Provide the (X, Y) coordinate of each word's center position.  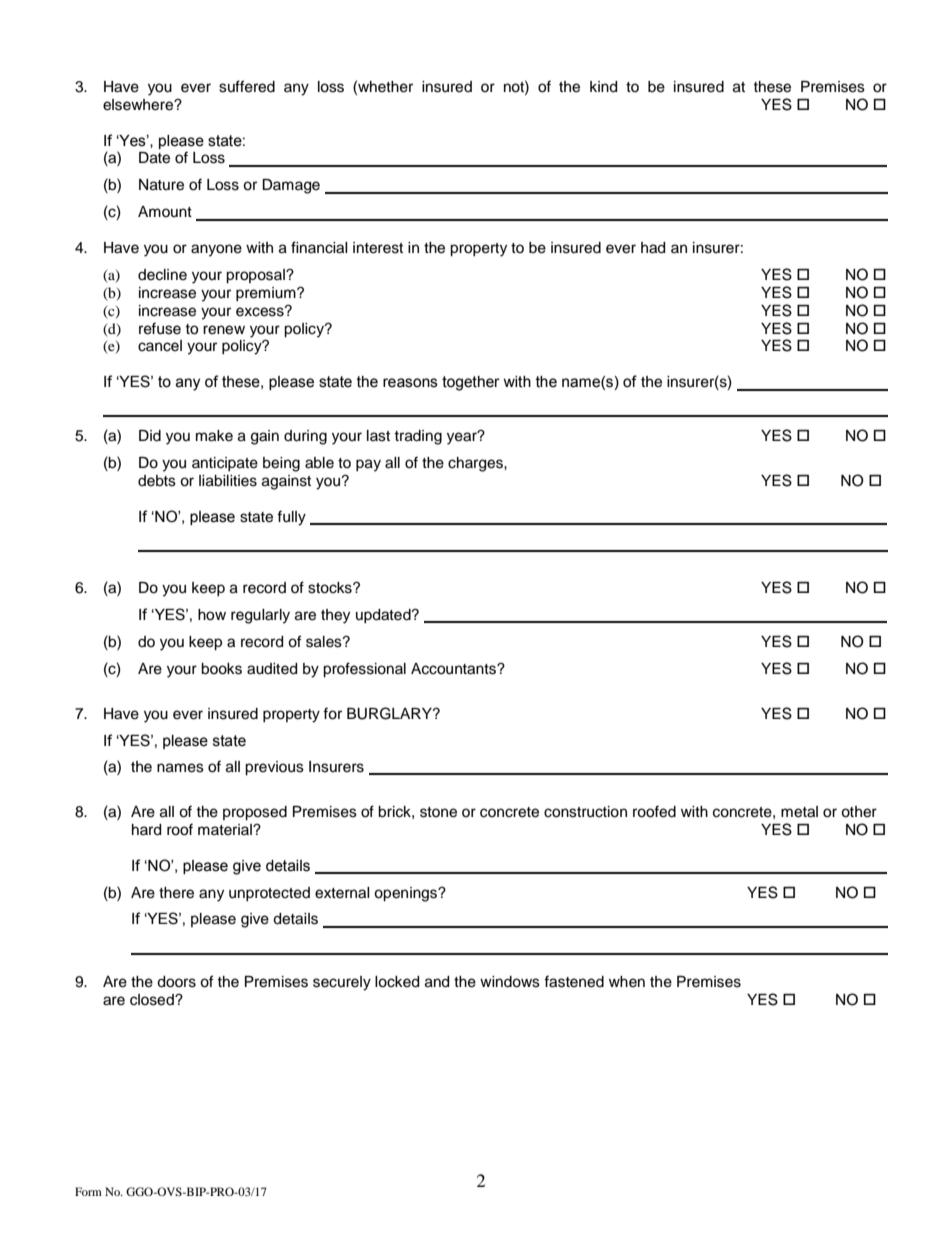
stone (438, 812)
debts (157, 481)
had (653, 248)
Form (88, 1191)
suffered (247, 86)
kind (603, 87)
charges (476, 464)
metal (799, 812)
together (471, 383)
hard (146, 830)
